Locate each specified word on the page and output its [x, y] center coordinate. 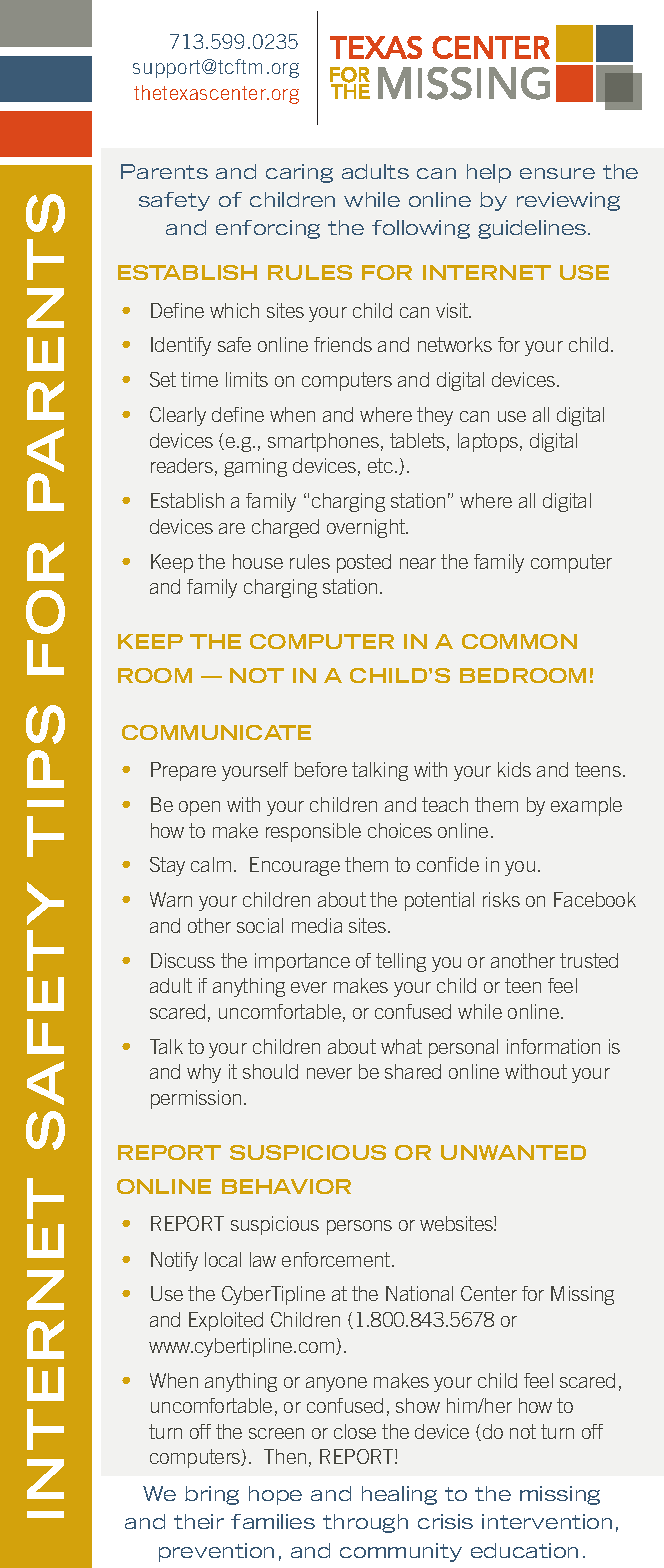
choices [400, 830]
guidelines [533, 229]
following [421, 229]
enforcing [268, 229]
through [365, 1523]
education [524, 1550]
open [199, 808]
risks [501, 899]
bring [212, 1495]
